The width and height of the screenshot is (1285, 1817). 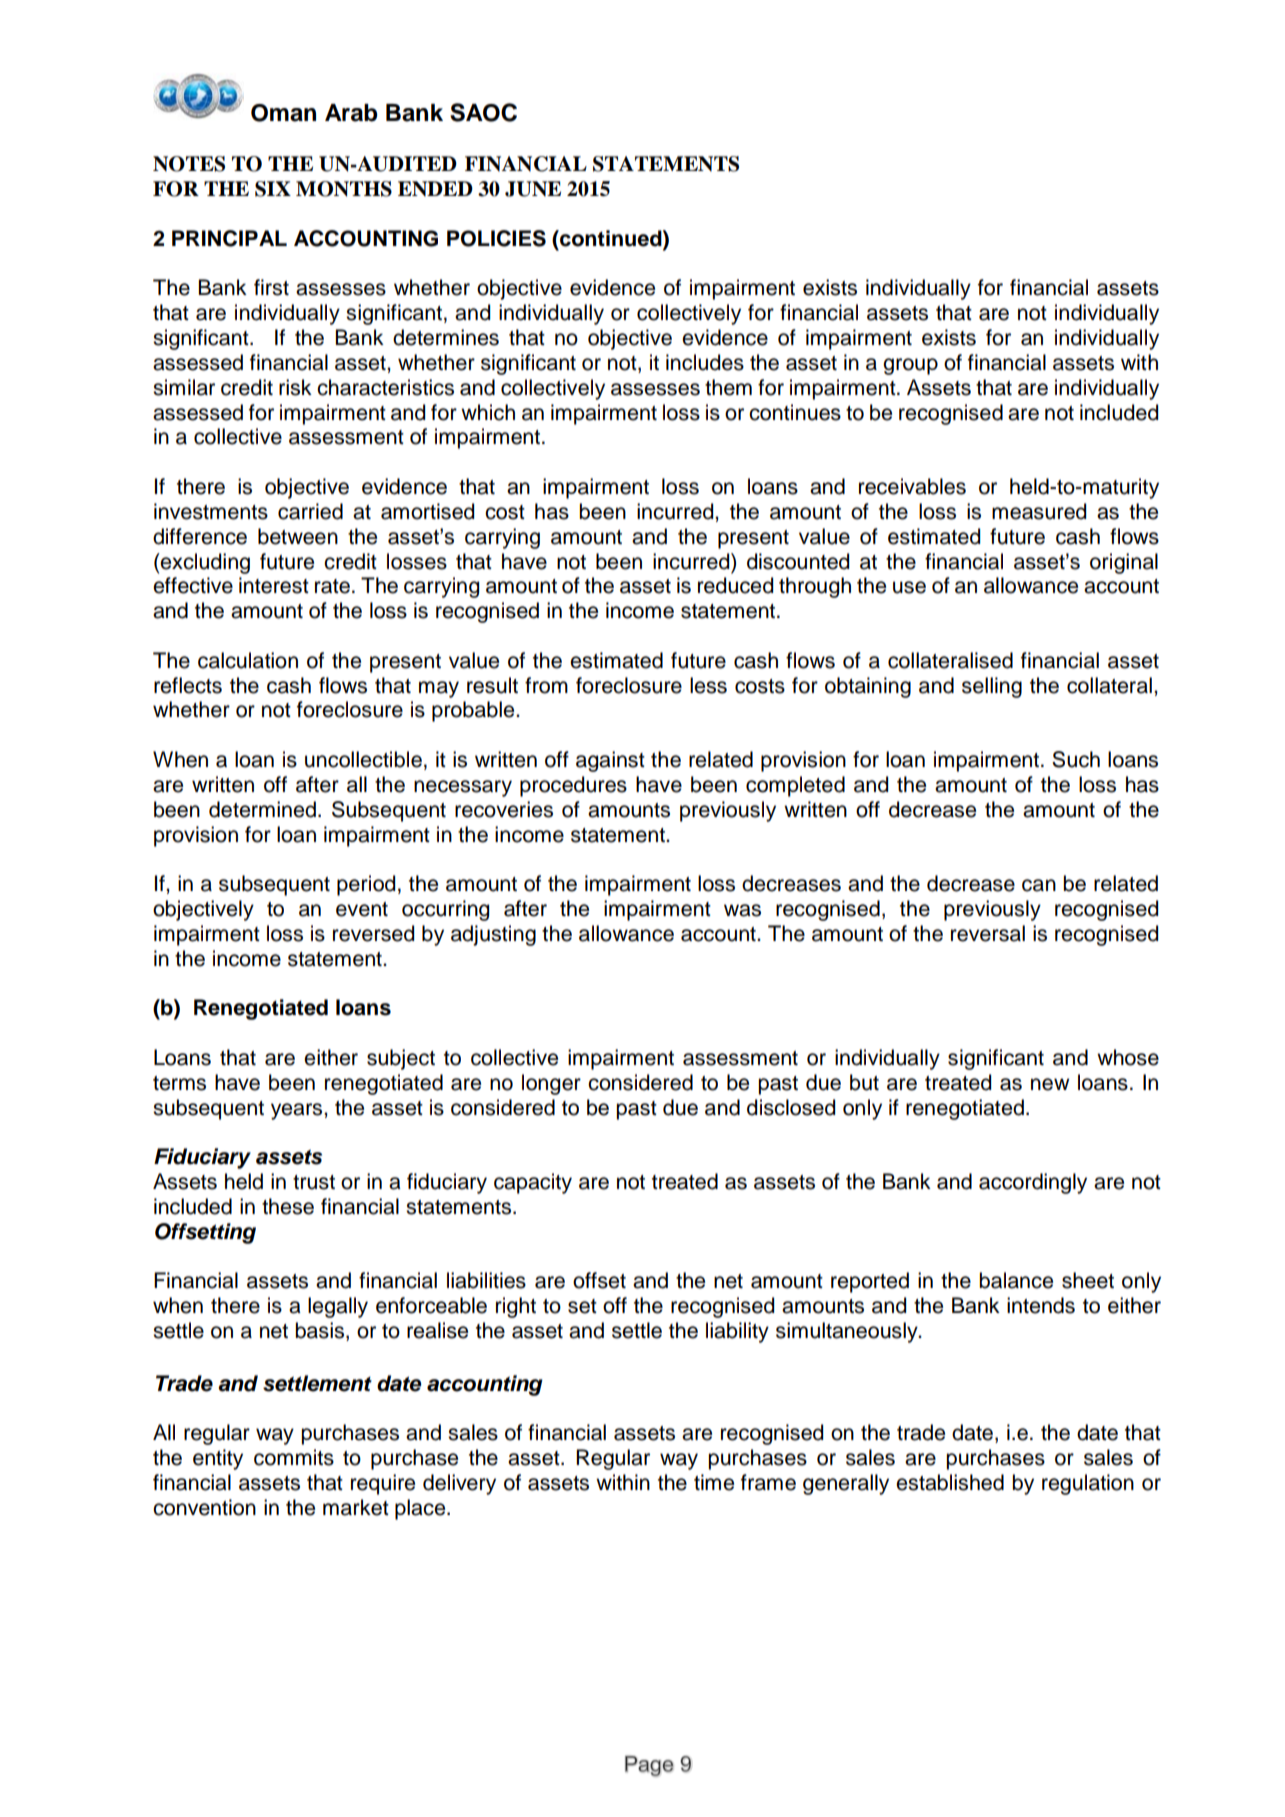 I want to click on use, so click(x=909, y=587).
